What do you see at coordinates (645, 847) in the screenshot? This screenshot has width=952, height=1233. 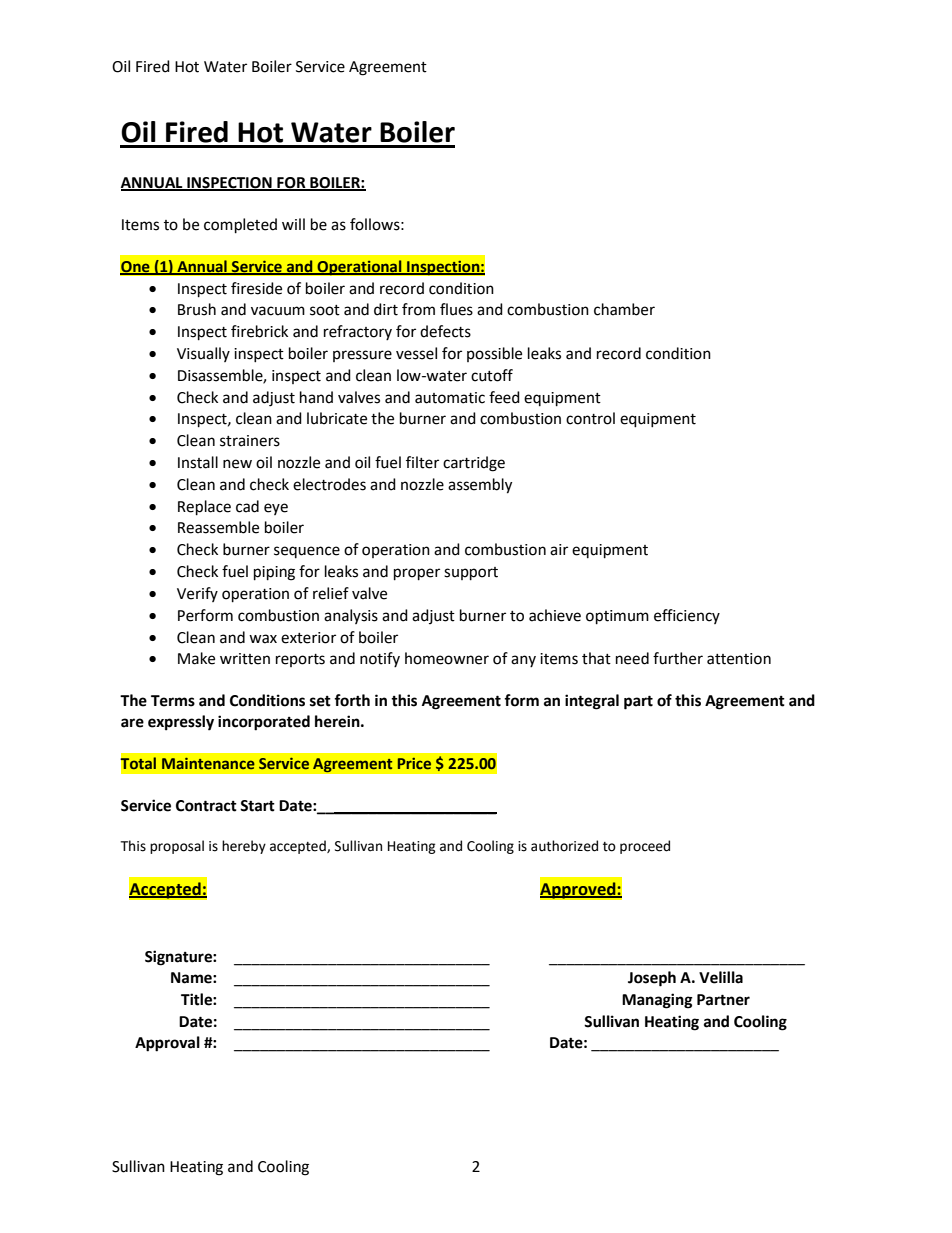 I see `proceed` at bounding box center [645, 847].
